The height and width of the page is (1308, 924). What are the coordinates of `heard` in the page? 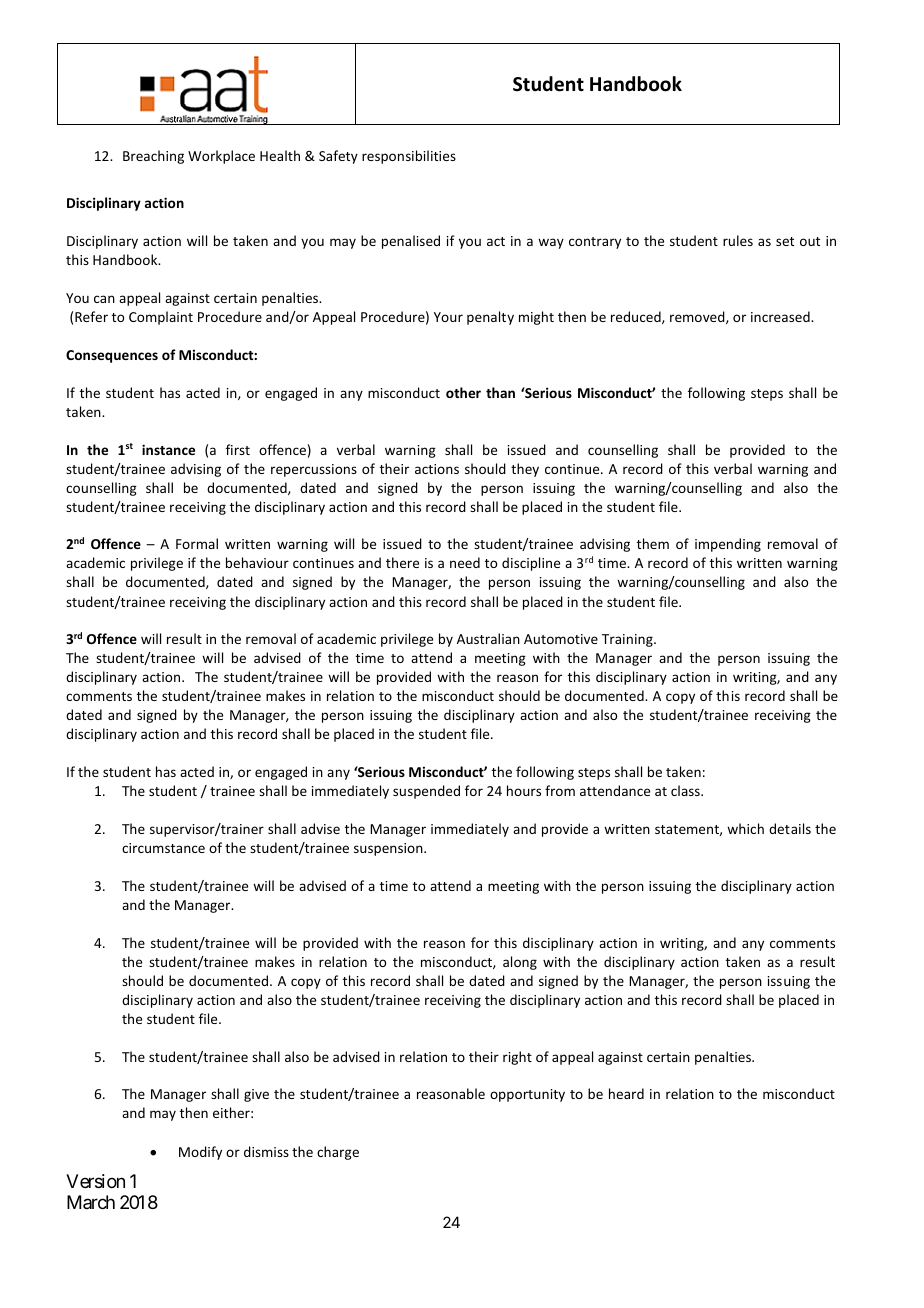 It's located at (626, 1093).
